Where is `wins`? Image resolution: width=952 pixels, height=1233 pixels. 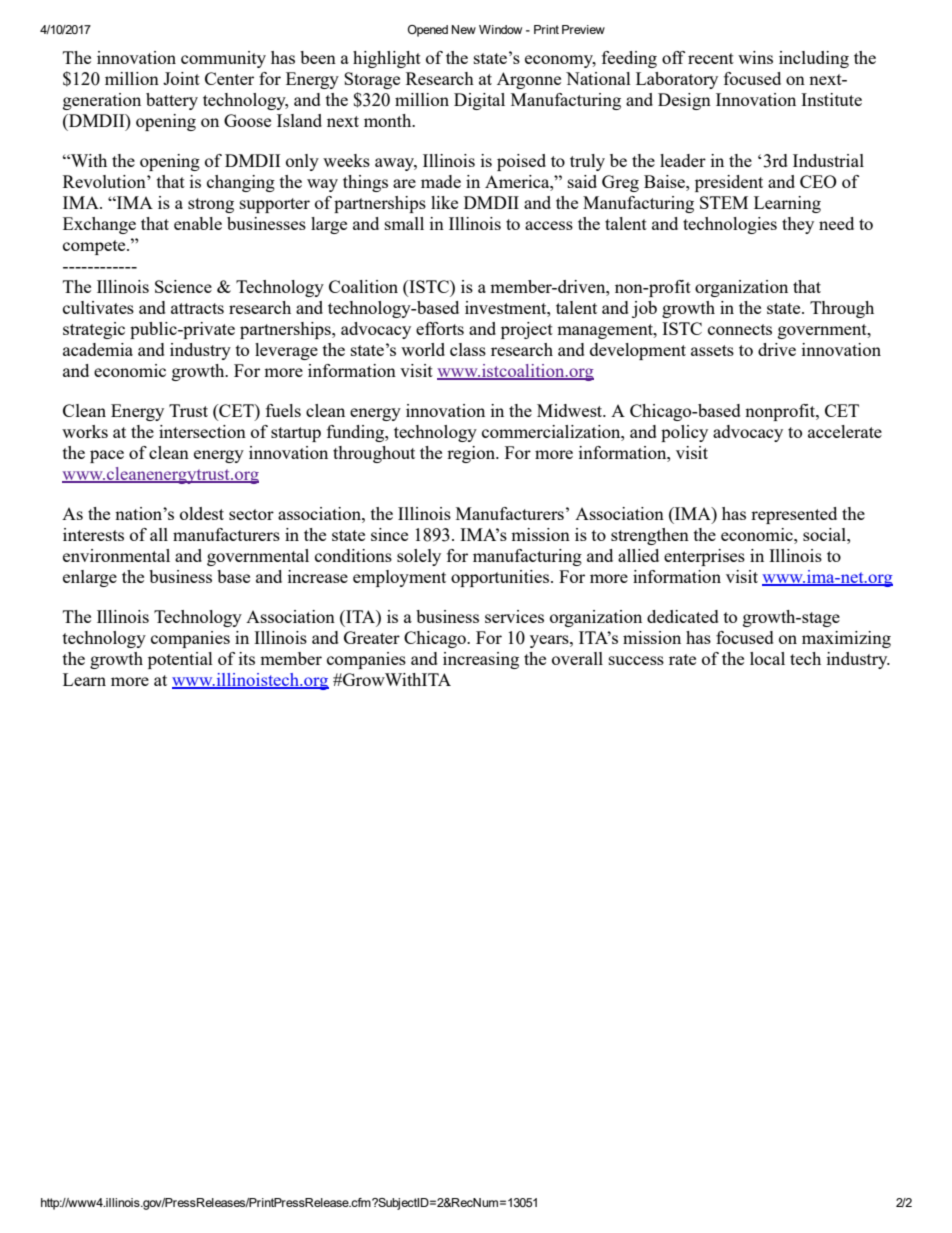
wins is located at coordinates (755, 57).
